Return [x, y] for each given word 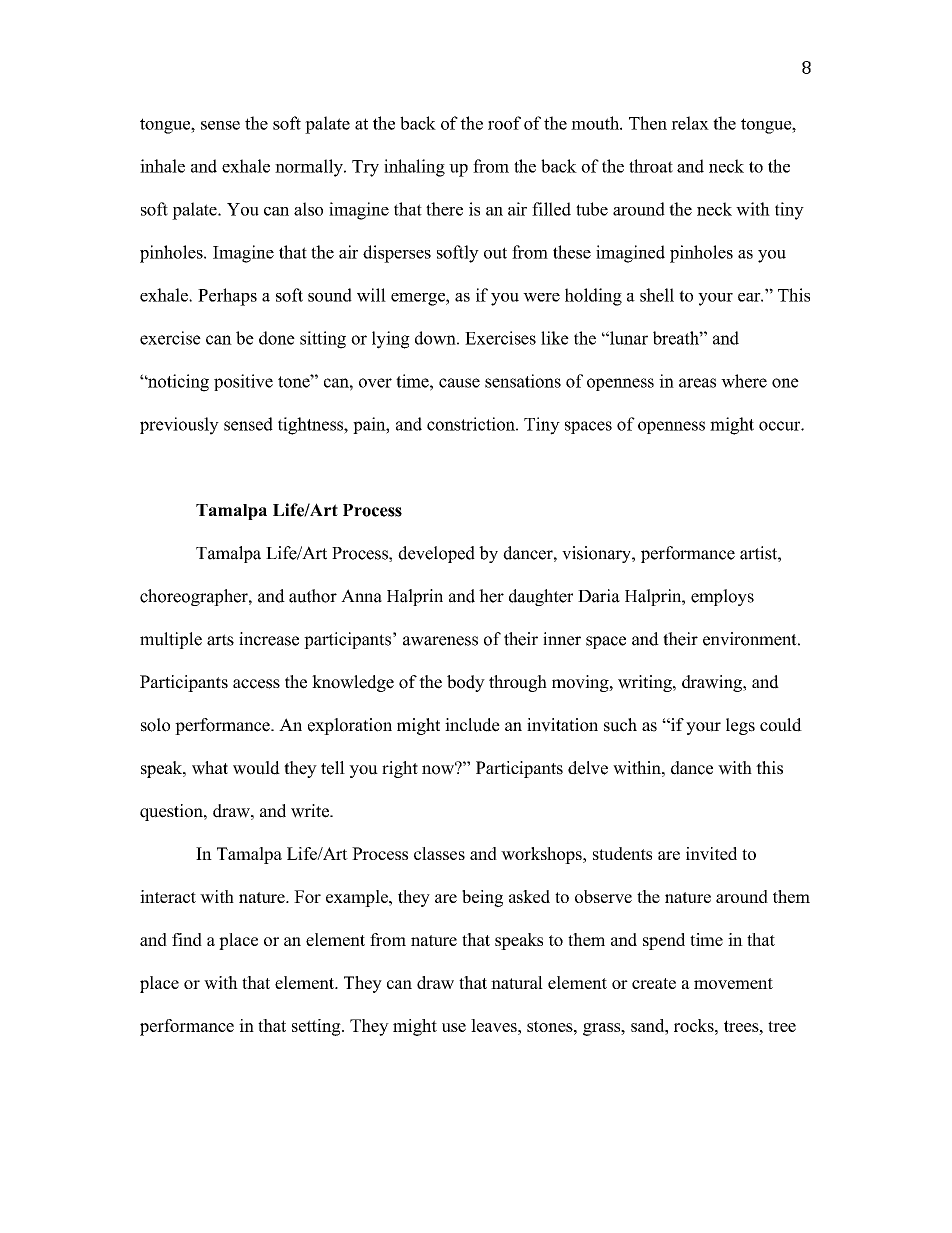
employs [722, 597]
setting [317, 1027]
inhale [162, 166]
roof [504, 123]
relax [690, 123]
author [313, 596]
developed [436, 554]
